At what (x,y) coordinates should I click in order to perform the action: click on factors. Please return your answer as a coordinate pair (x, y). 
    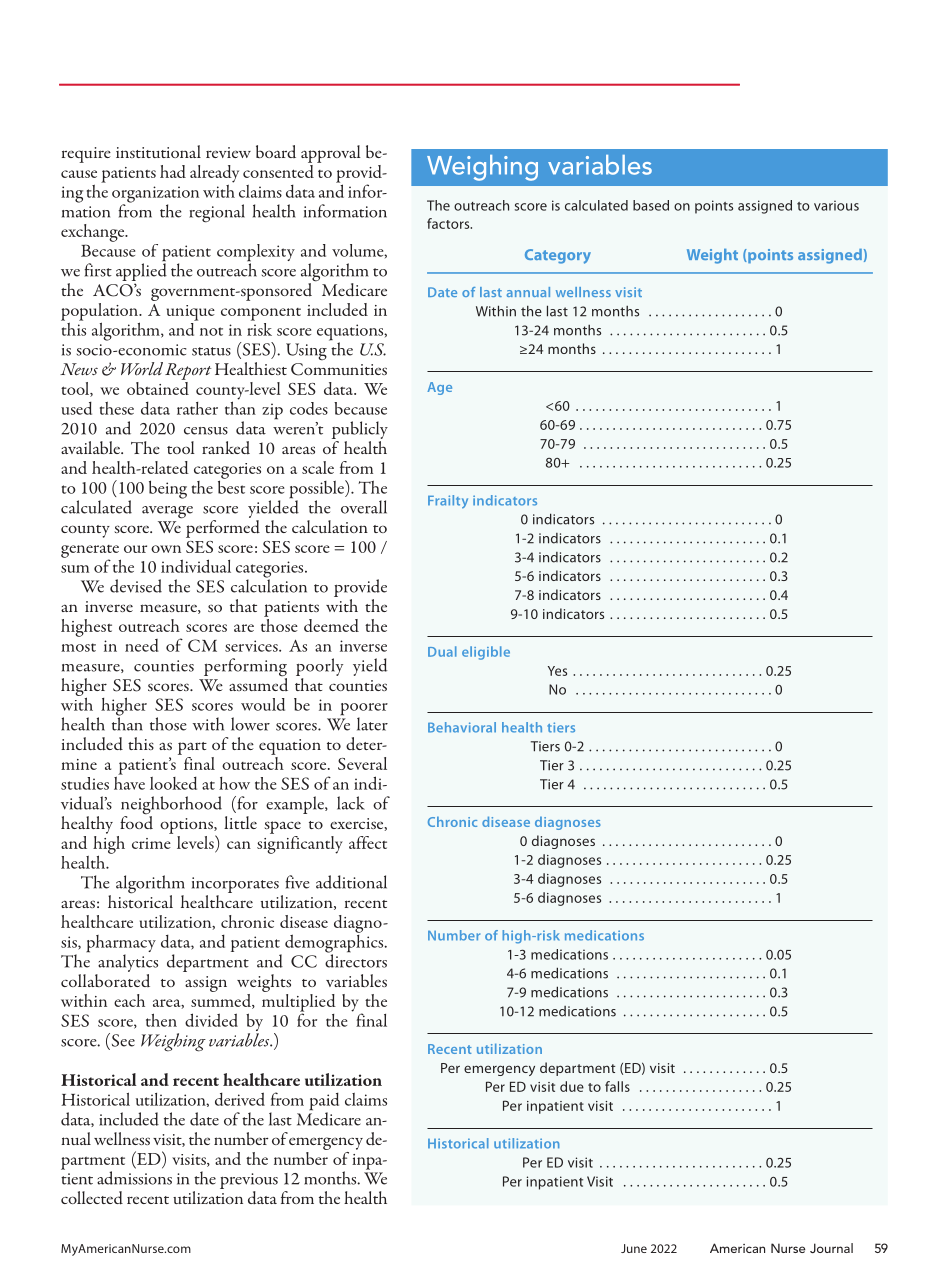
    Looking at the image, I should click on (449, 223).
